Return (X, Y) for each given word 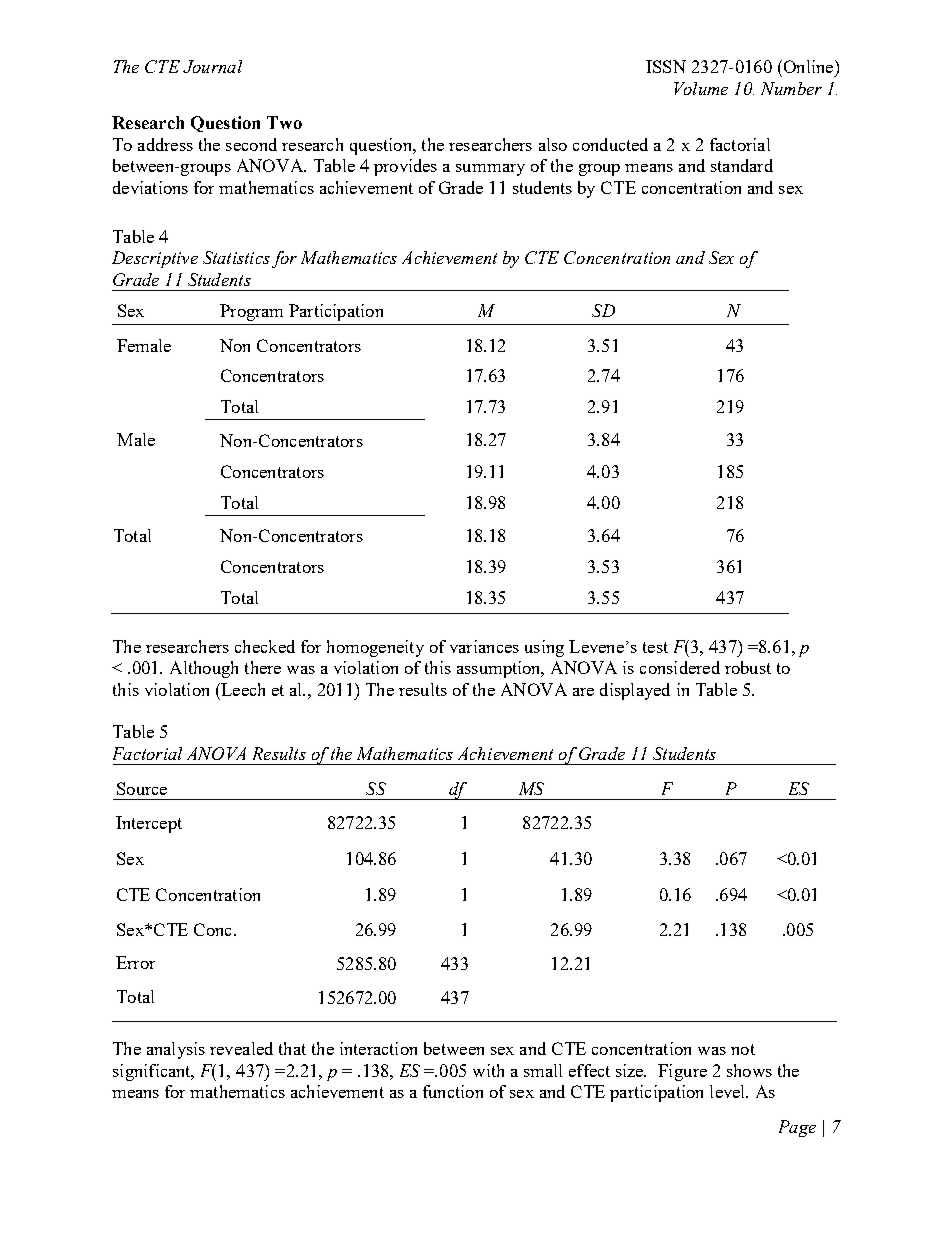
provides (405, 167)
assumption (500, 669)
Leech (242, 689)
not (743, 1049)
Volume (701, 88)
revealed (241, 1048)
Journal (212, 66)
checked (265, 646)
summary (490, 170)
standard (742, 165)
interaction (378, 1048)
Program (251, 312)
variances (484, 646)
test (655, 647)
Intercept (149, 824)
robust (748, 667)
